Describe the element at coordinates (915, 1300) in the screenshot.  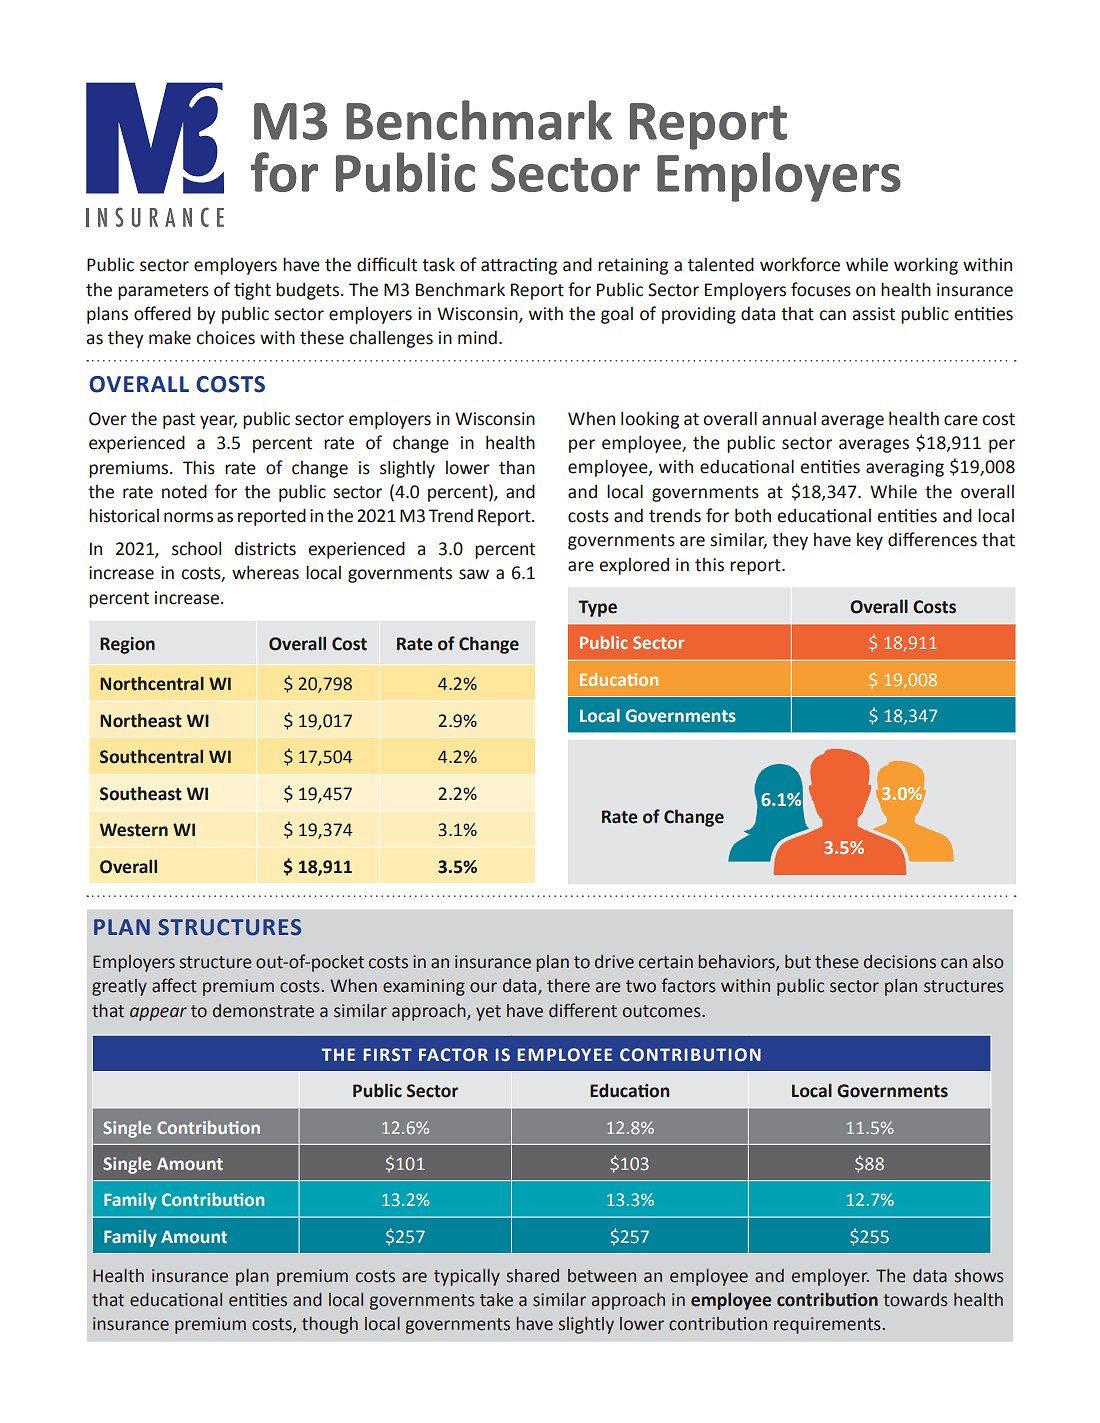
I see `towards` at that location.
